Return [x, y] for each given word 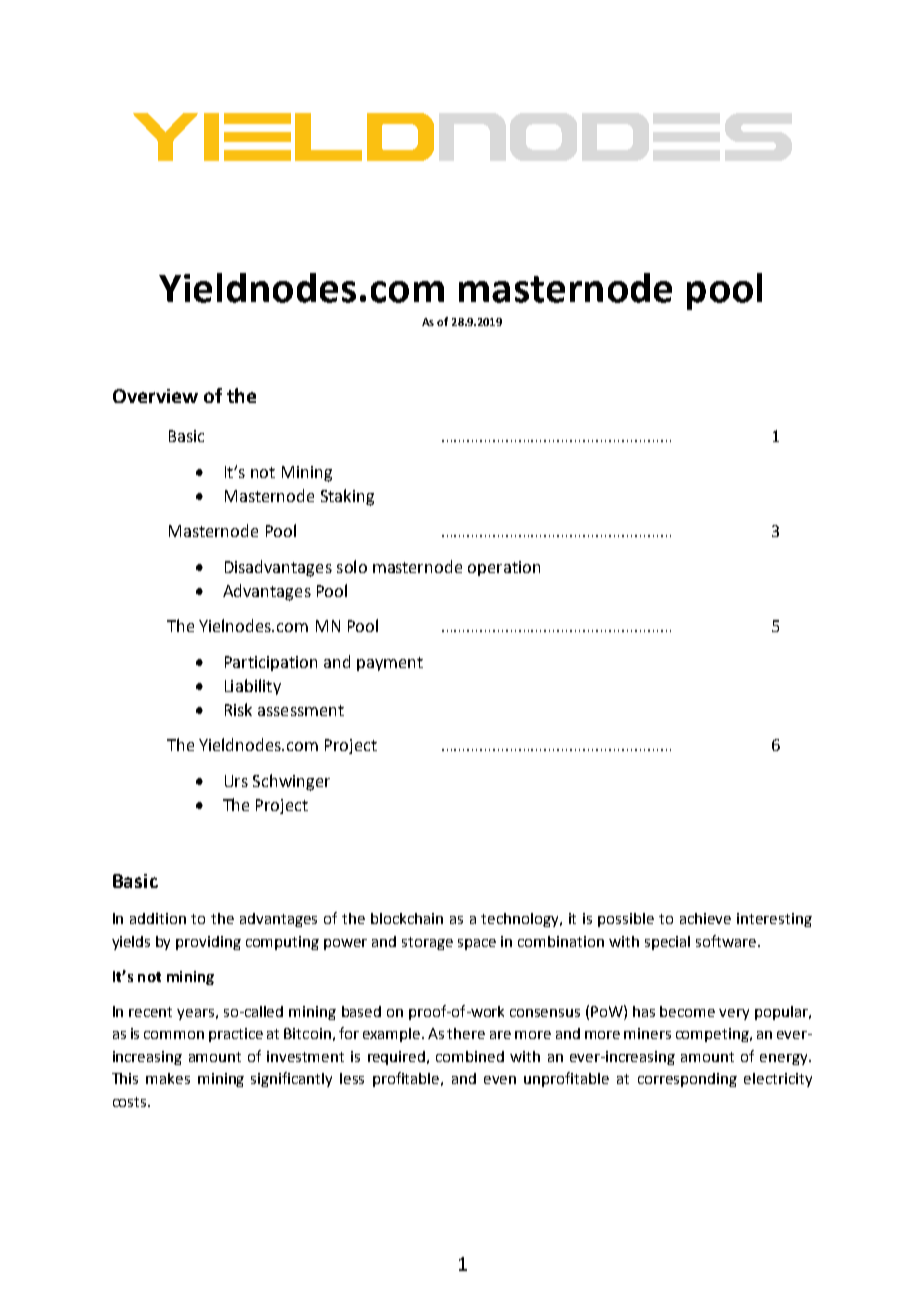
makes [168, 1078]
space [477, 944]
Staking [347, 497]
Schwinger [291, 782]
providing [208, 943]
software [726, 941]
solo [352, 566]
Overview [155, 396]
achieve [705, 918]
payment [390, 664]
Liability [253, 687]
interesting [774, 920]
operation [504, 568]
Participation [271, 663]
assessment [301, 710]
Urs [236, 781]
